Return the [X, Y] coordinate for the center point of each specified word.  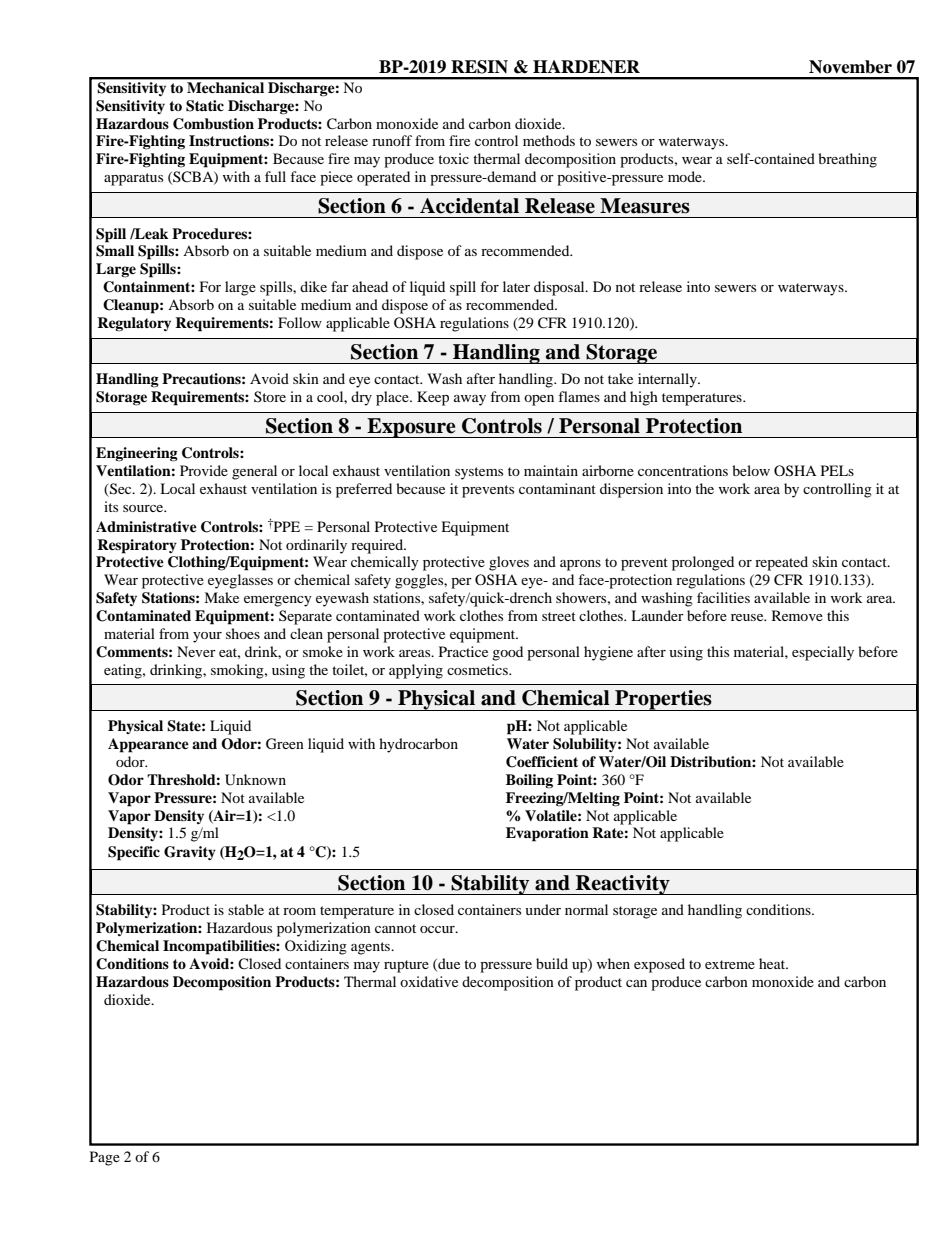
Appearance [148, 745]
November [850, 67]
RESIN [479, 67]
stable [246, 909]
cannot [395, 928]
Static [205, 106]
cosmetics [478, 669]
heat [773, 963]
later [516, 286]
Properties [663, 700]
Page [105, 1158]
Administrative [146, 526]
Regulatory [134, 324]
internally [668, 380]
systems [479, 473]
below [751, 470]
